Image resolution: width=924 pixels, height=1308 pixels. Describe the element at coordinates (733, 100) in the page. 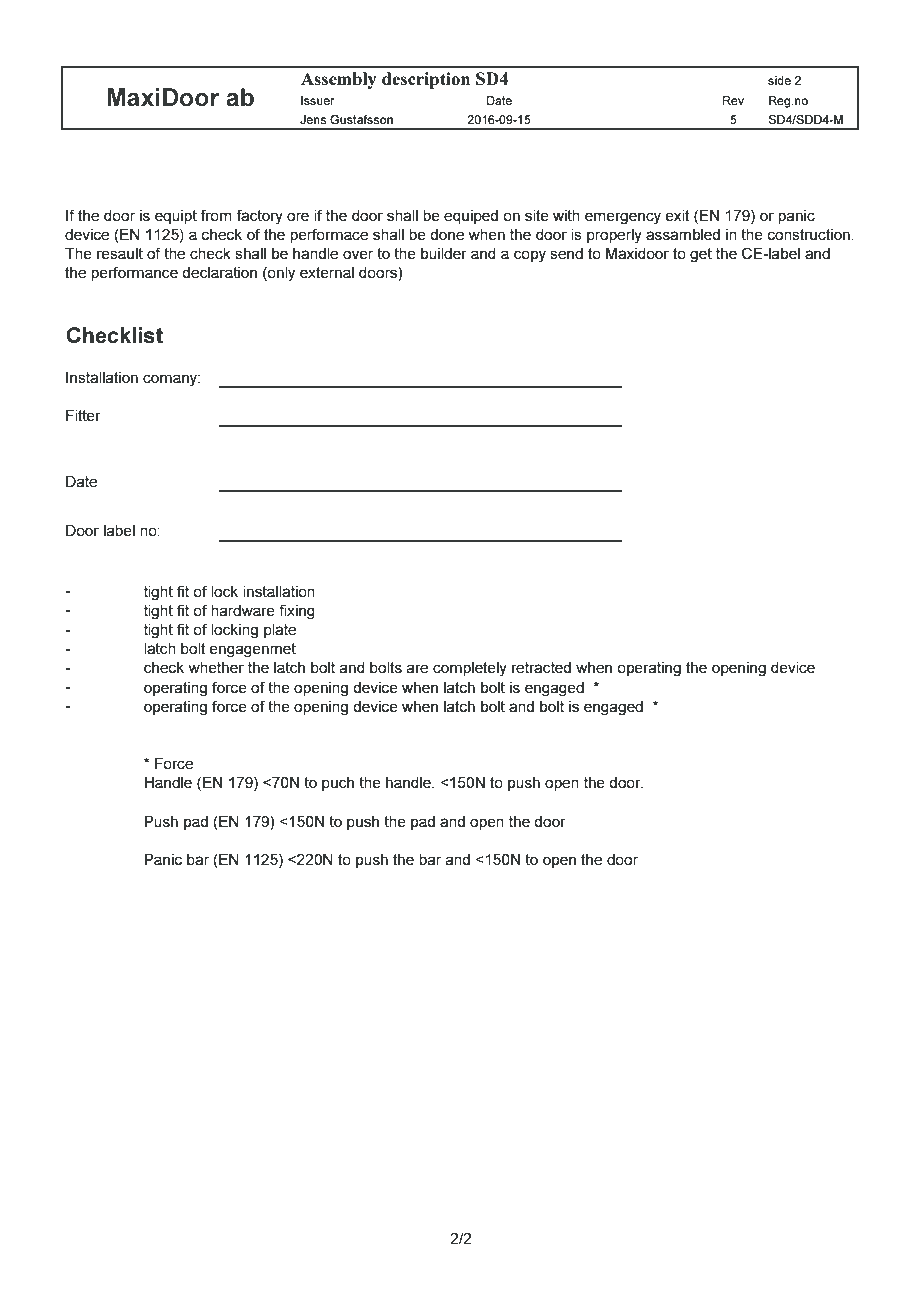

I see `Rev` at that location.
